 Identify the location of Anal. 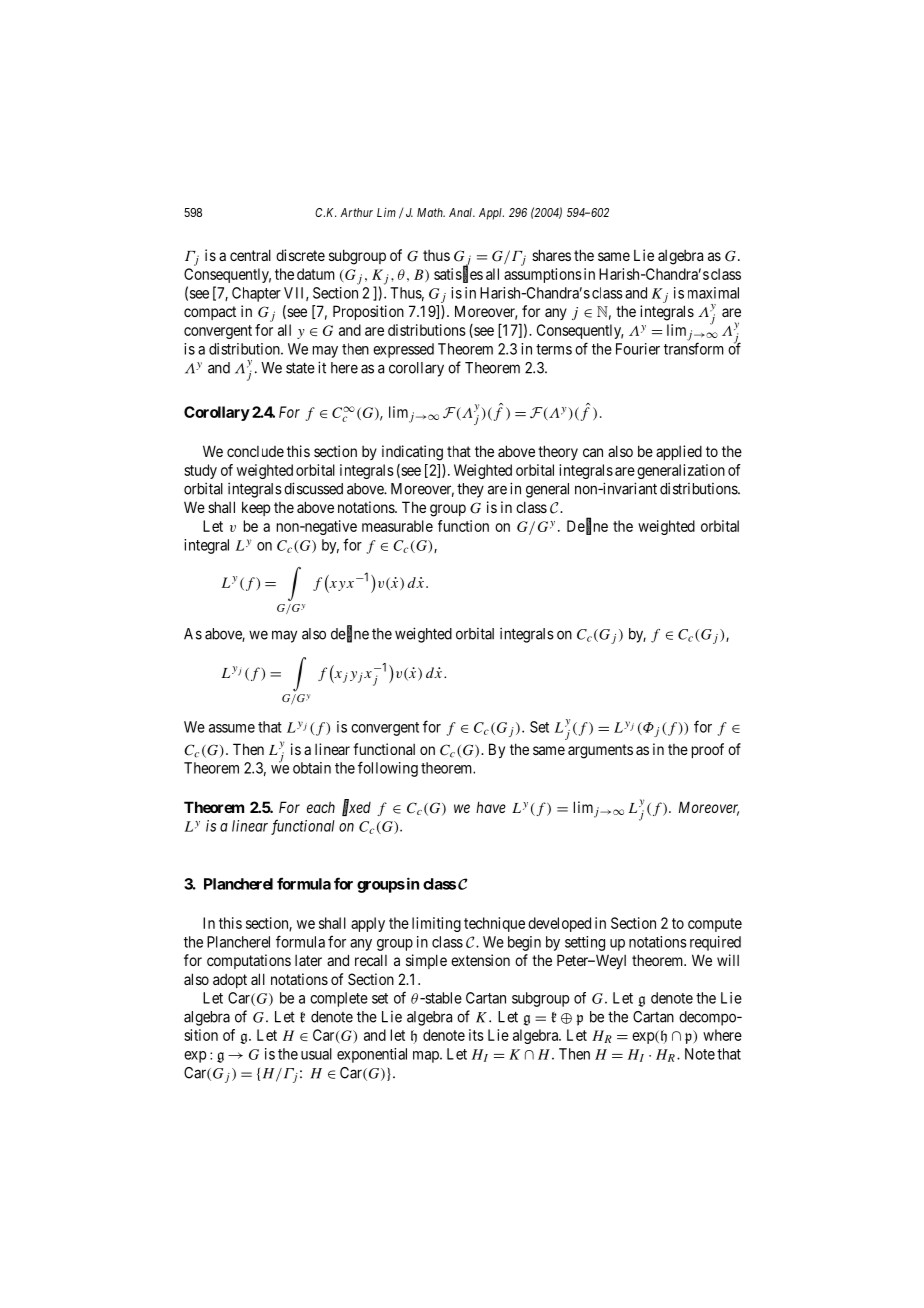
(462, 212).
